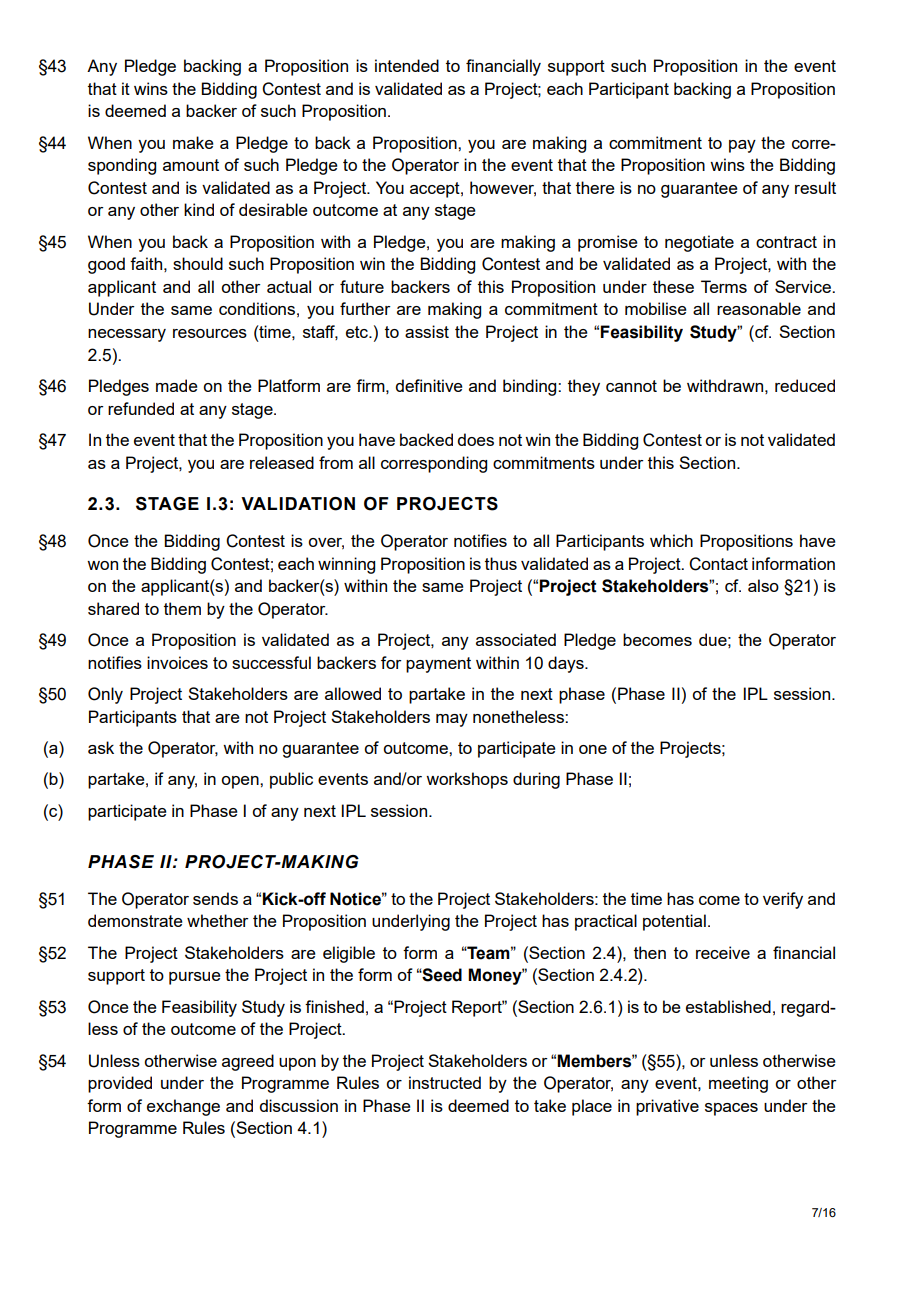 The width and height of the document is (924, 1308). What do you see at coordinates (183, 1107) in the document?
I see `exchange` at bounding box center [183, 1107].
